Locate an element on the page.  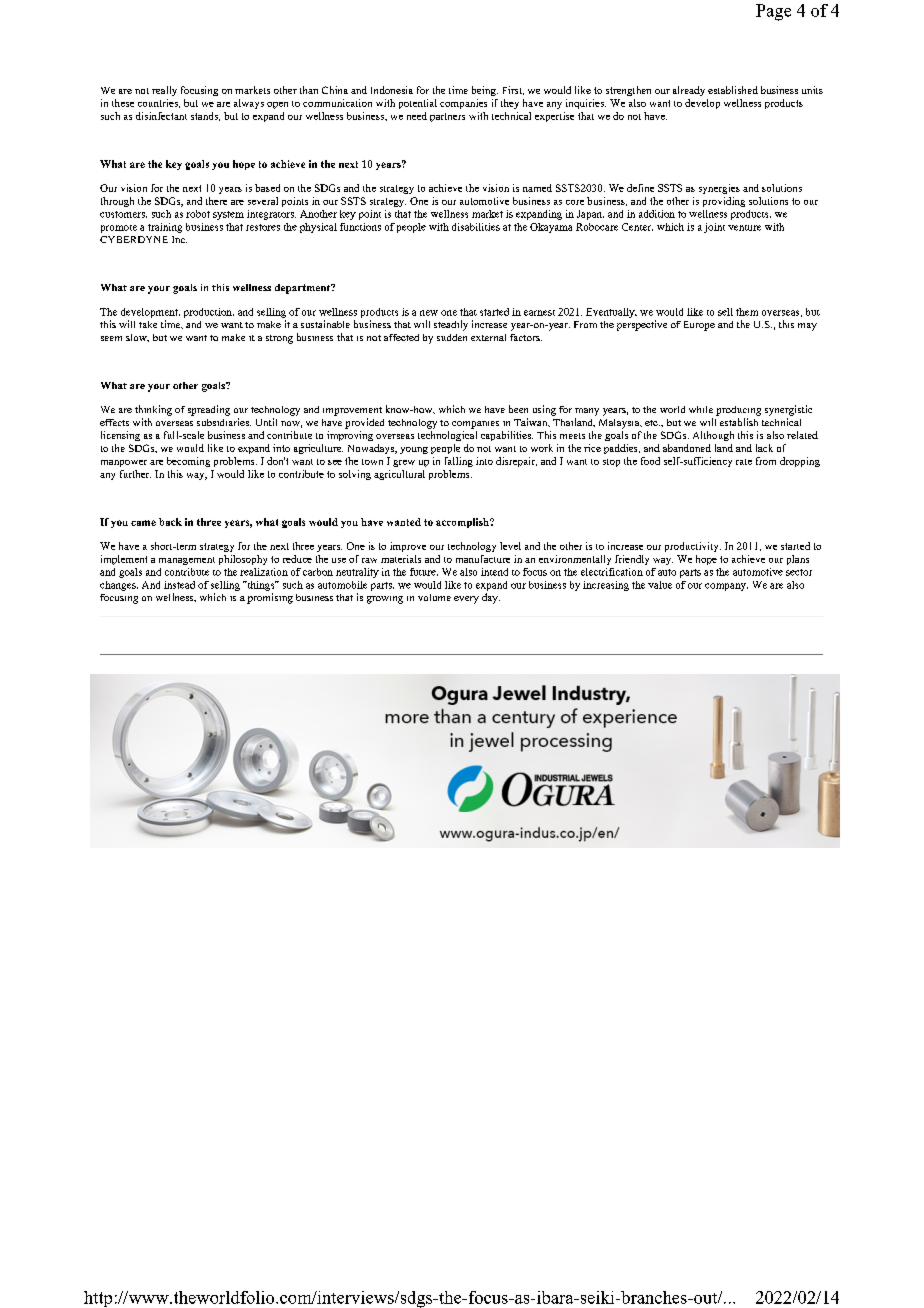
being is located at coordinates (485, 91).
